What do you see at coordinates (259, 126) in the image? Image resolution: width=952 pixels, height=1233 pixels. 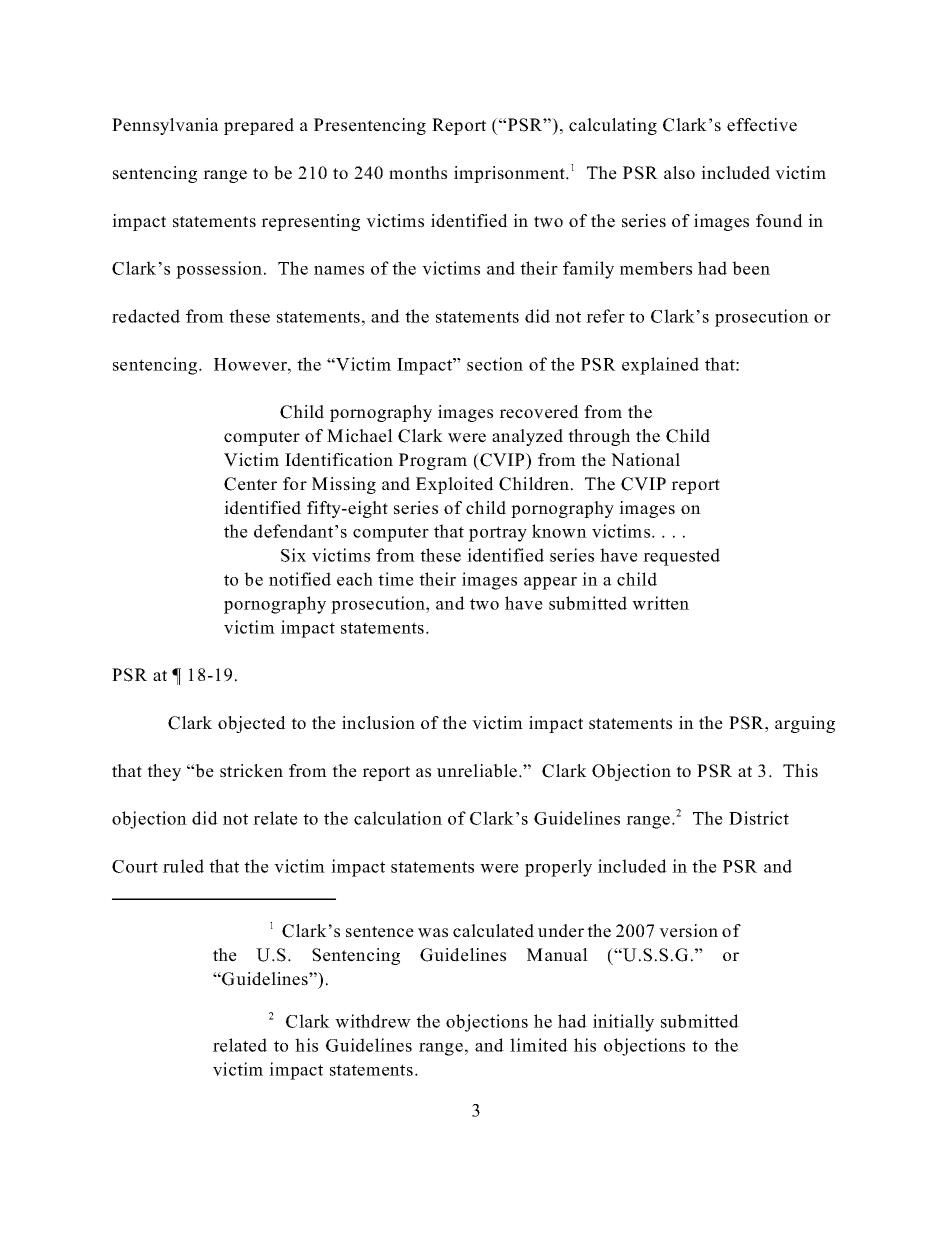 I see `prepared` at bounding box center [259, 126].
